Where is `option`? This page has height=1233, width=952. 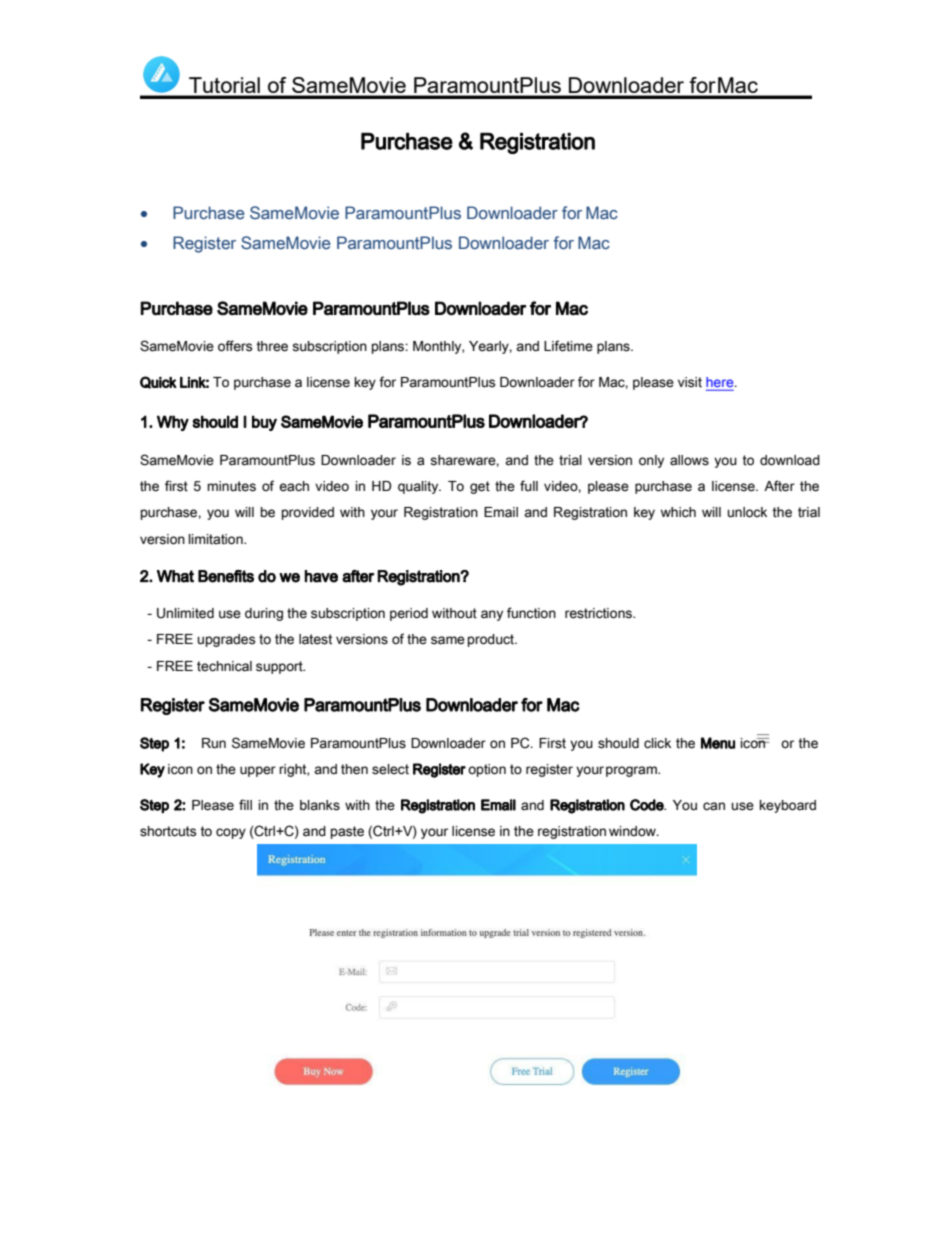
option is located at coordinates (487, 770).
